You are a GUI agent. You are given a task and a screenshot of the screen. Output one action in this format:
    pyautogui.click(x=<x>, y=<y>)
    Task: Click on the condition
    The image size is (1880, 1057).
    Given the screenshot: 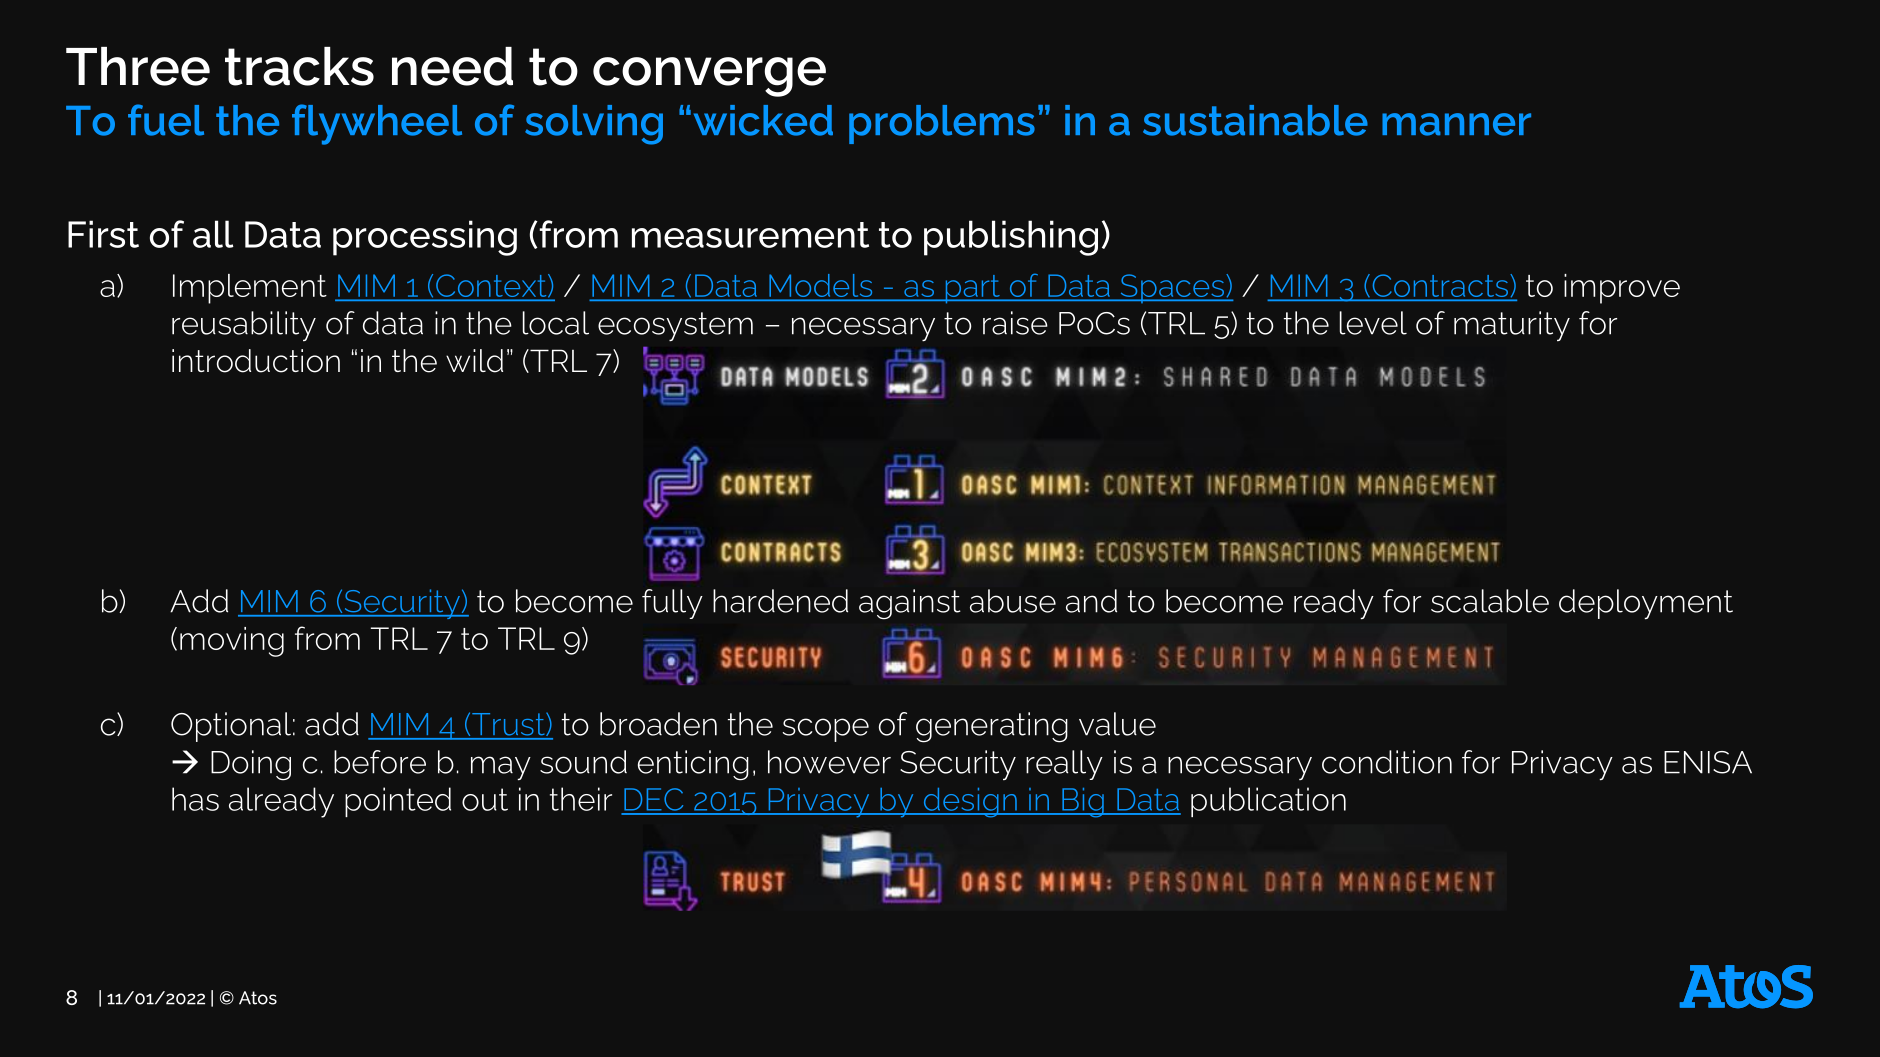 What is the action you would take?
    pyautogui.click(x=1387, y=762)
